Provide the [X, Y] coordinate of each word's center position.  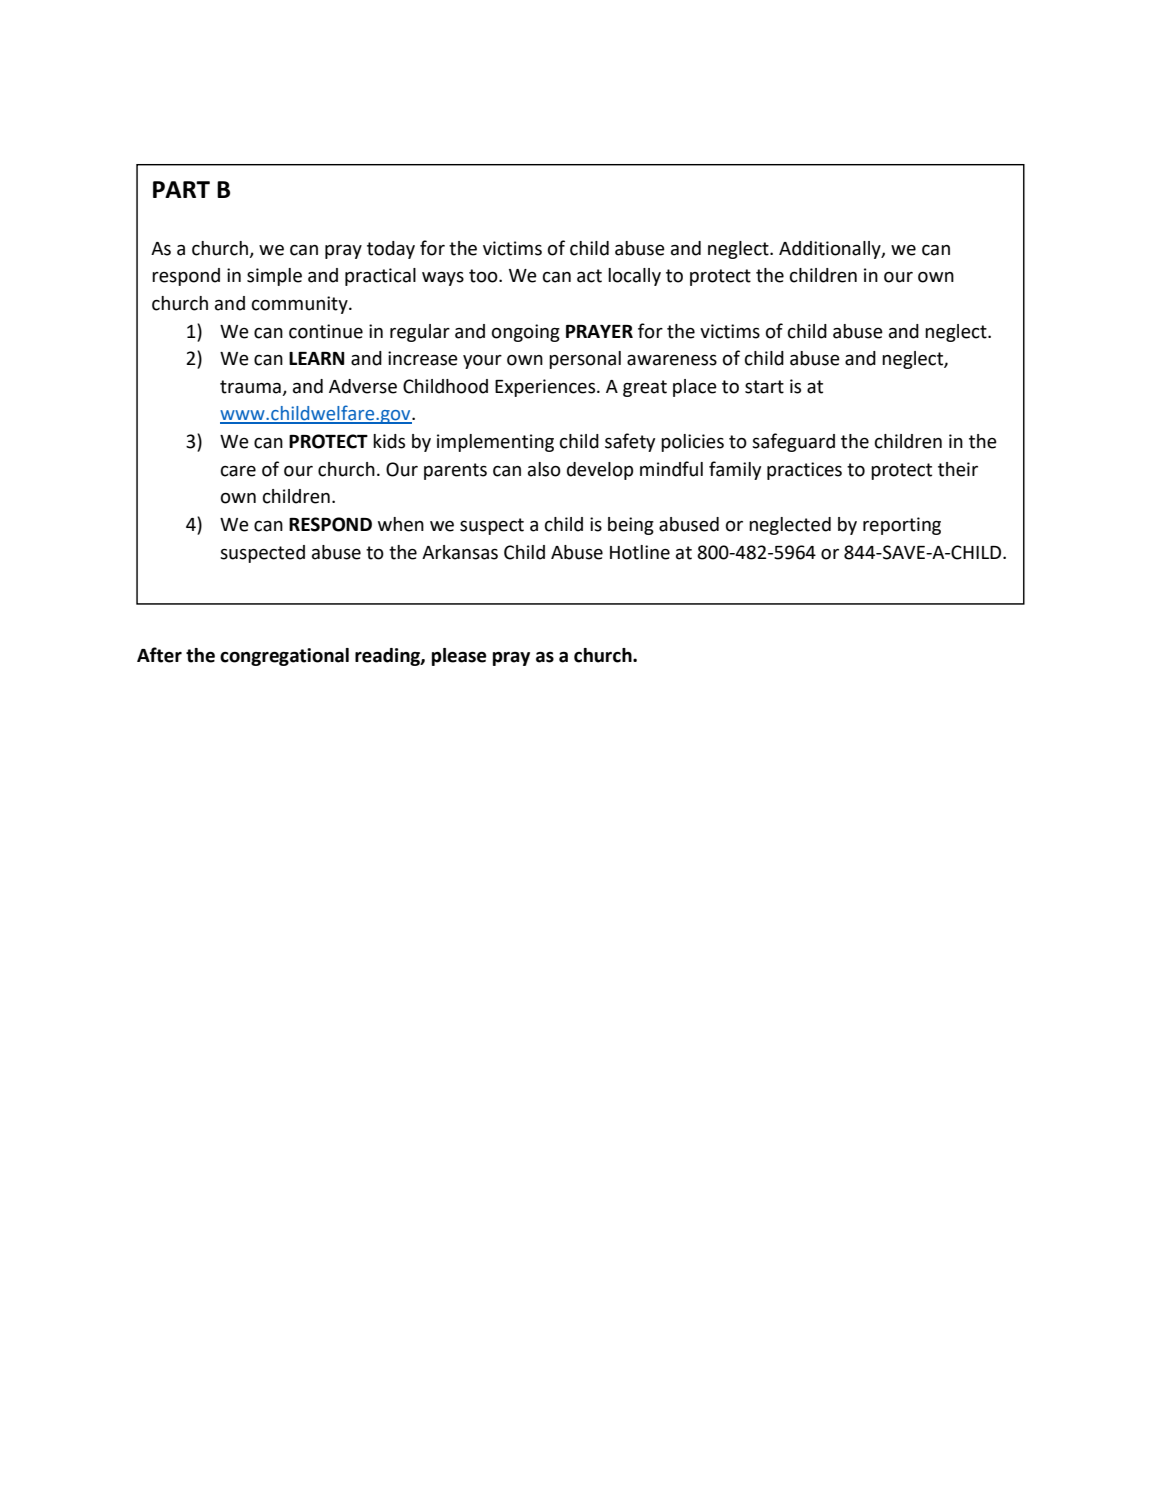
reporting [902, 526]
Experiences [546, 388]
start [764, 387]
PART [181, 189]
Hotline [640, 552]
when [401, 524]
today [391, 250]
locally [634, 277]
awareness [672, 360]
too [484, 276]
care [238, 471]
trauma [250, 387]
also [544, 469]
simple [274, 277]
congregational [284, 657]
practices [804, 471]
